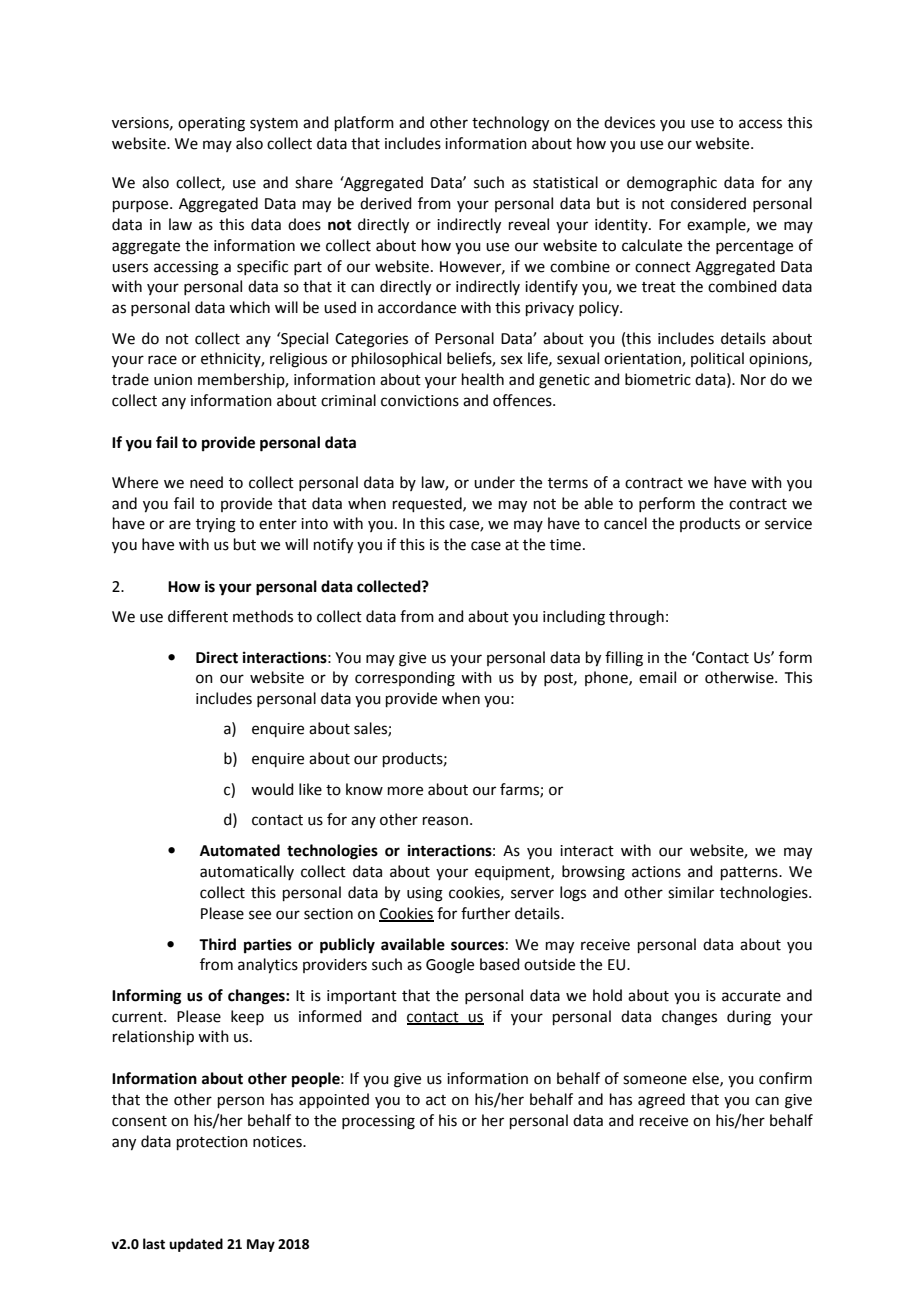 This page has width=924, height=1308. I want to click on Nor, so click(753, 380).
